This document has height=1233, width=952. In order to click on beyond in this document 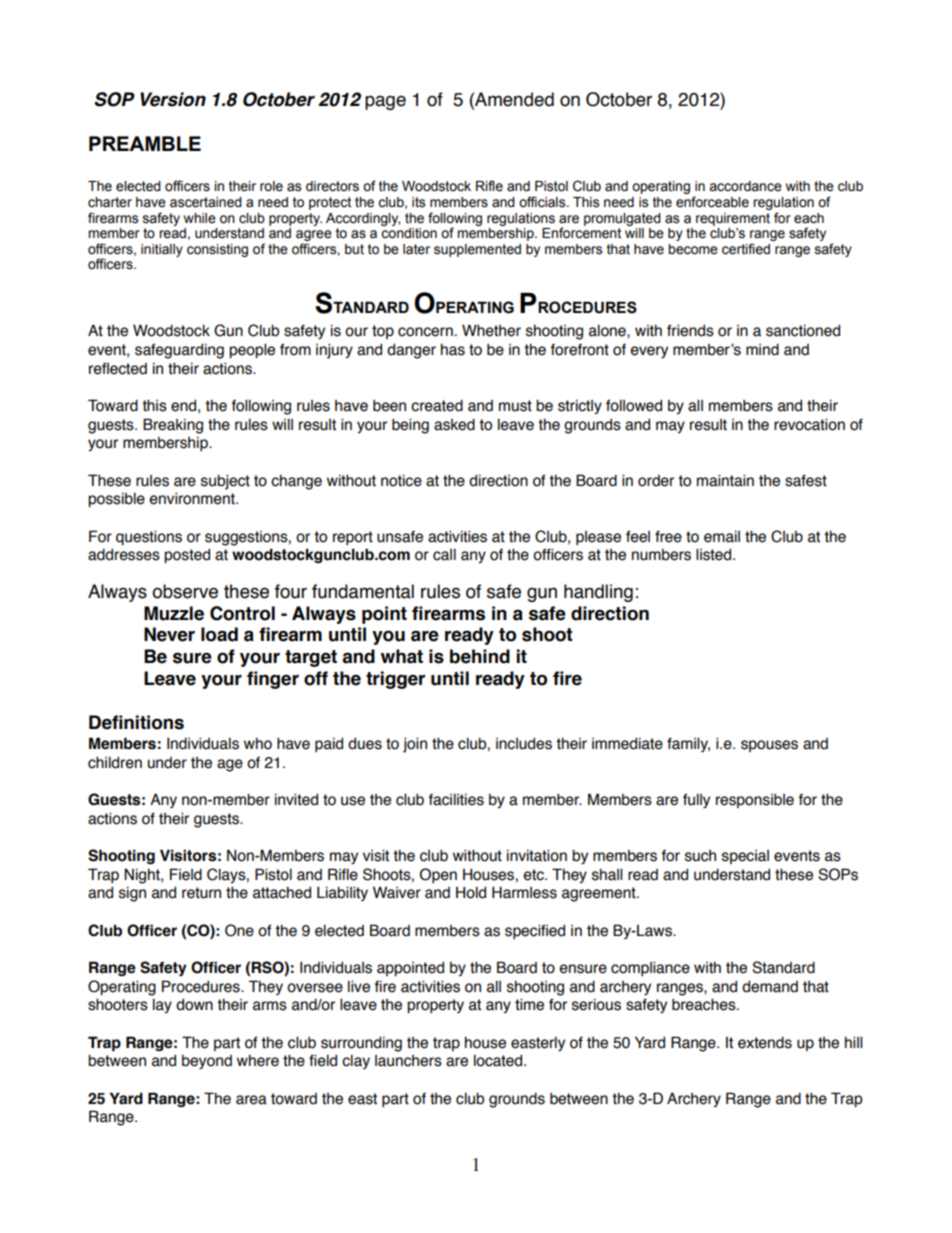, I will do `click(207, 1062)`.
